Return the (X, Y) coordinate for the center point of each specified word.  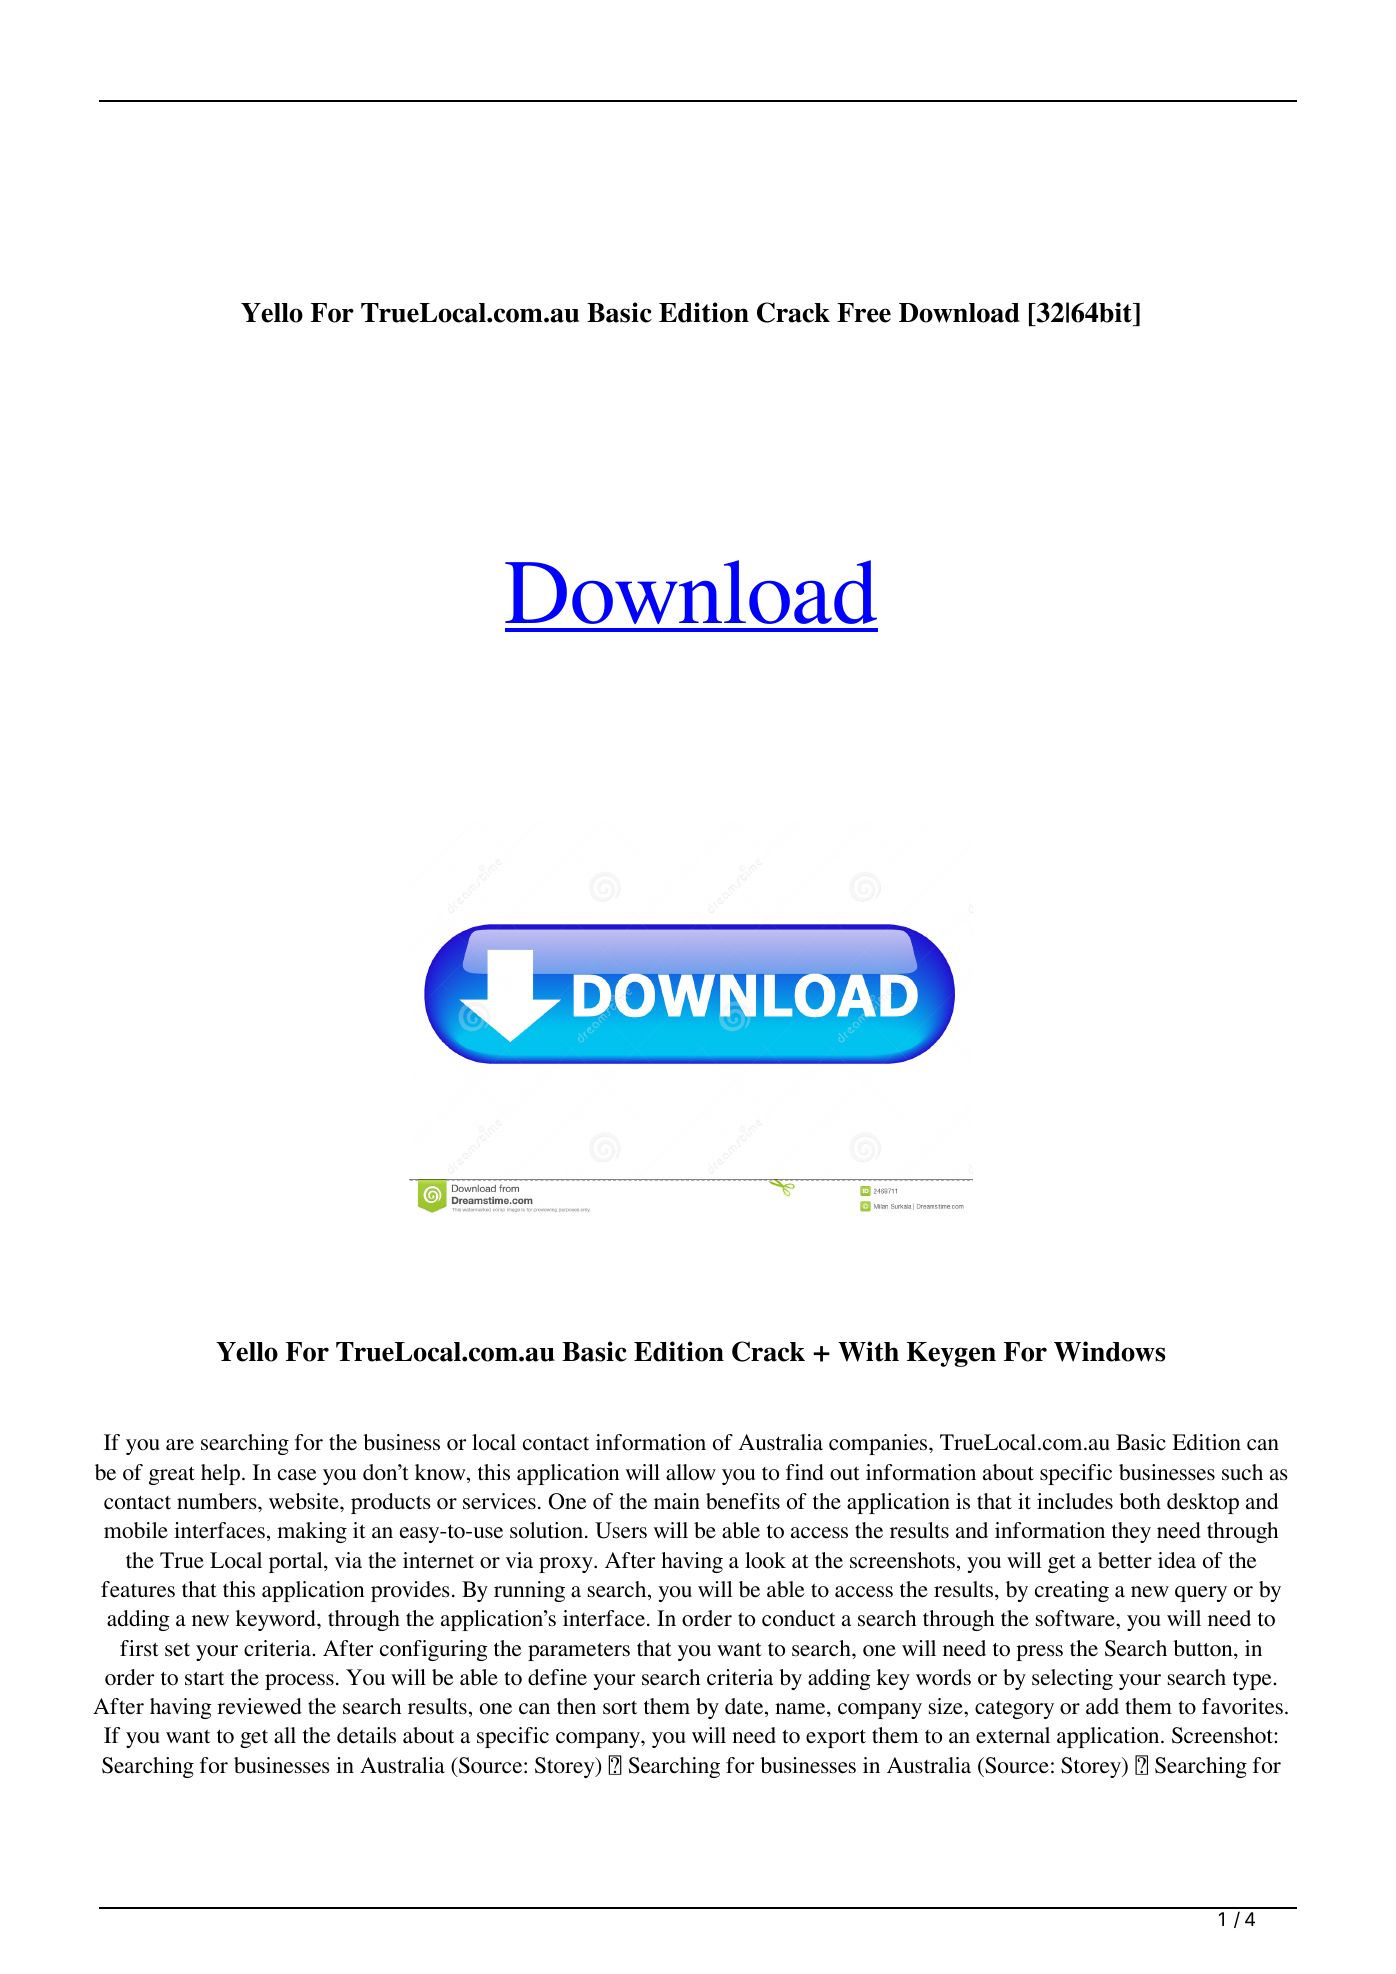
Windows (1109, 1351)
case (297, 1475)
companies (879, 1444)
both (1140, 1501)
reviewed (259, 1706)
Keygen (951, 1354)
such (1242, 1472)
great (172, 1475)
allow (691, 1472)
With (868, 1351)
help (222, 1474)
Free (864, 313)
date (745, 1707)
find (805, 1472)
